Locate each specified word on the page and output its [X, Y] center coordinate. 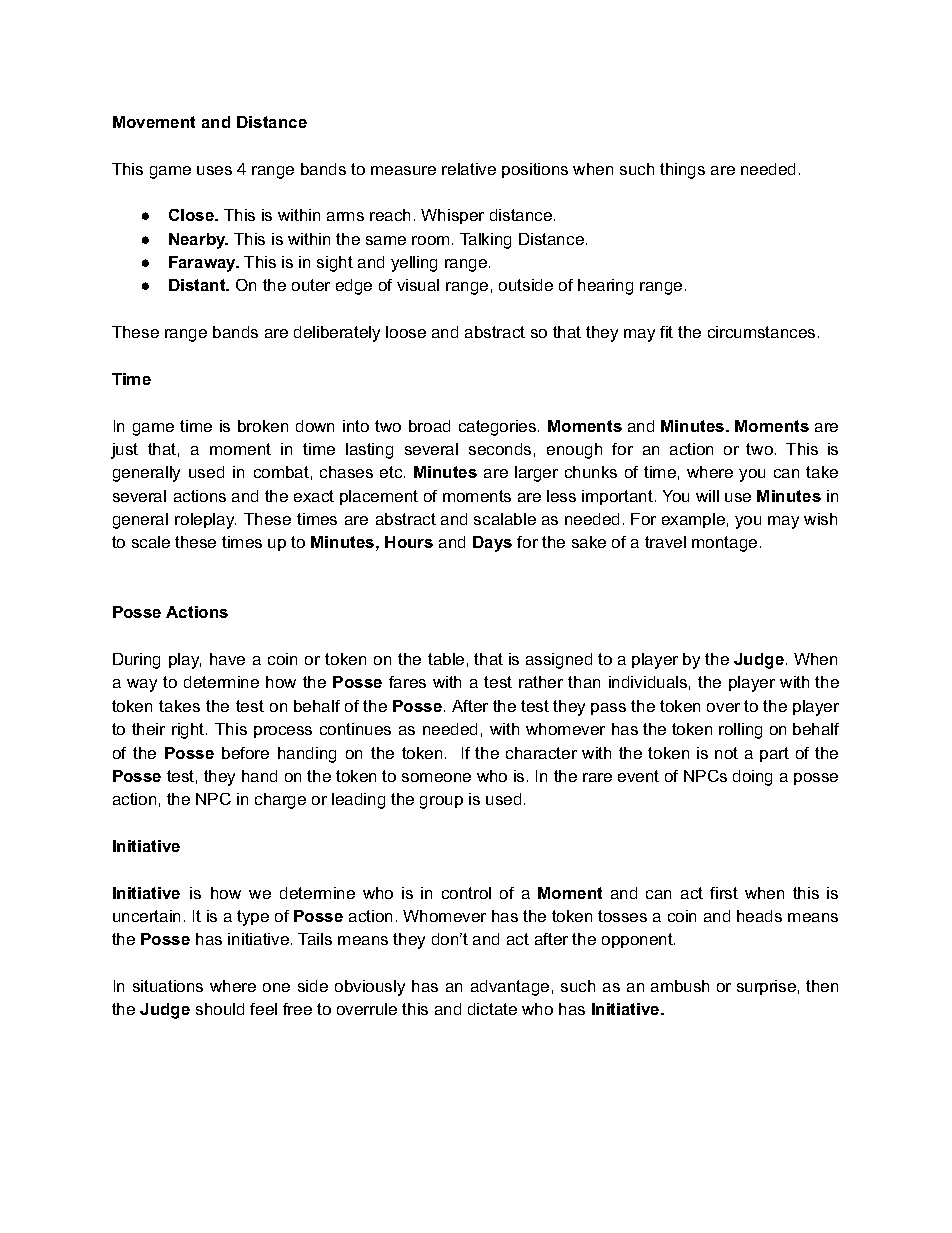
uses [214, 170]
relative [469, 169]
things [682, 171]
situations [168, 986]
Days [492, 544]
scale [151, 542]
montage [724, 544]
